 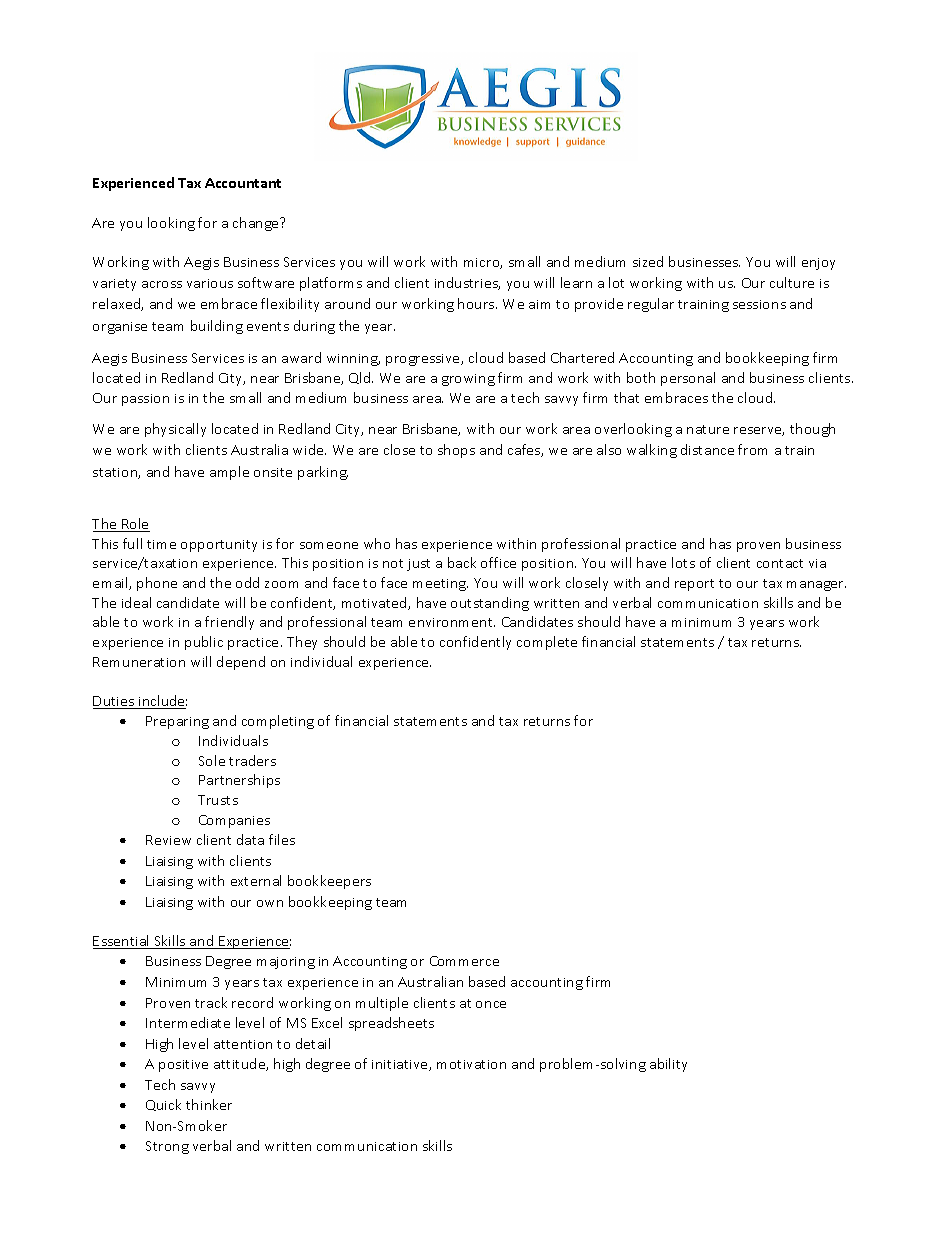 I want to click on sized, so click(x=648, y=261).
